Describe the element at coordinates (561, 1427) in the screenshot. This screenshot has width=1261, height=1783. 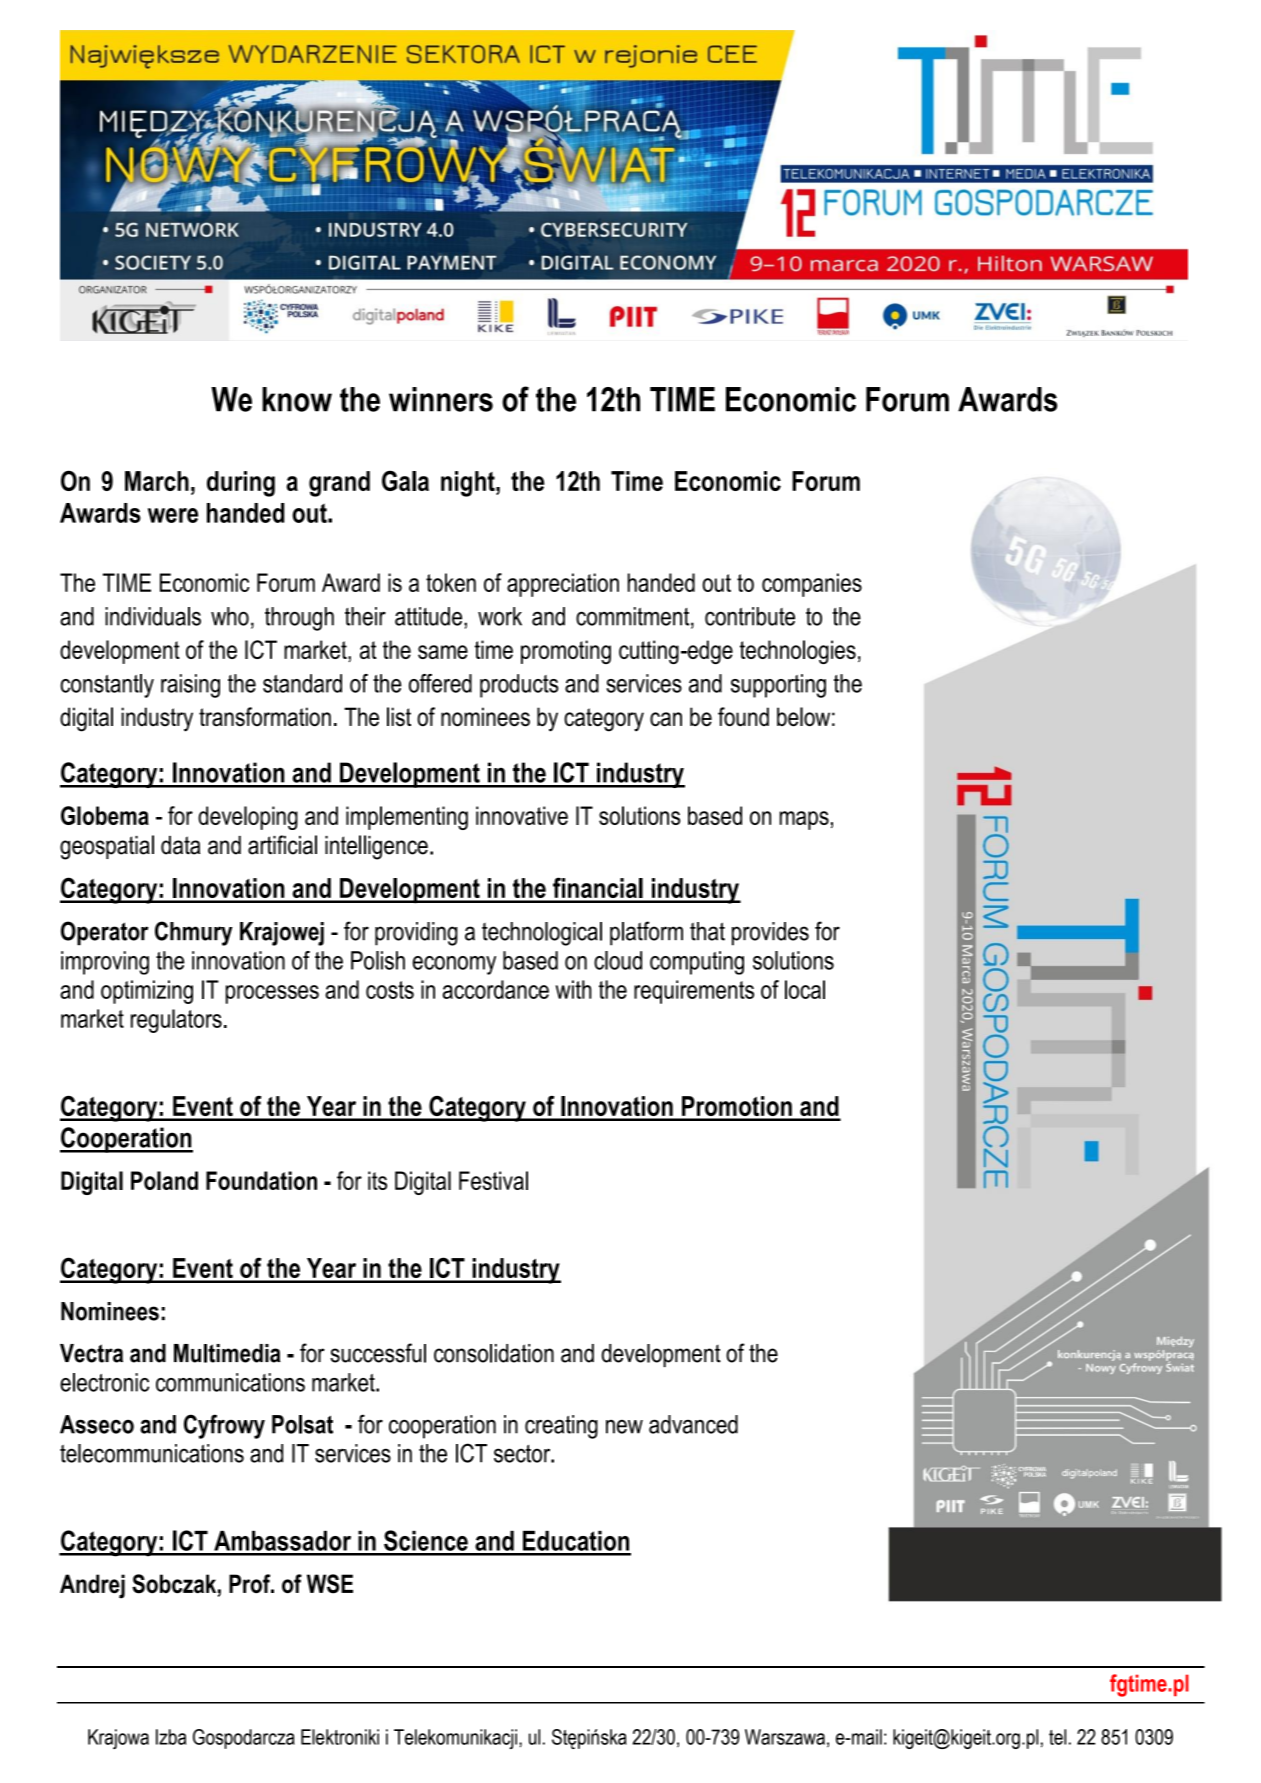
I see `creating` at that location.
